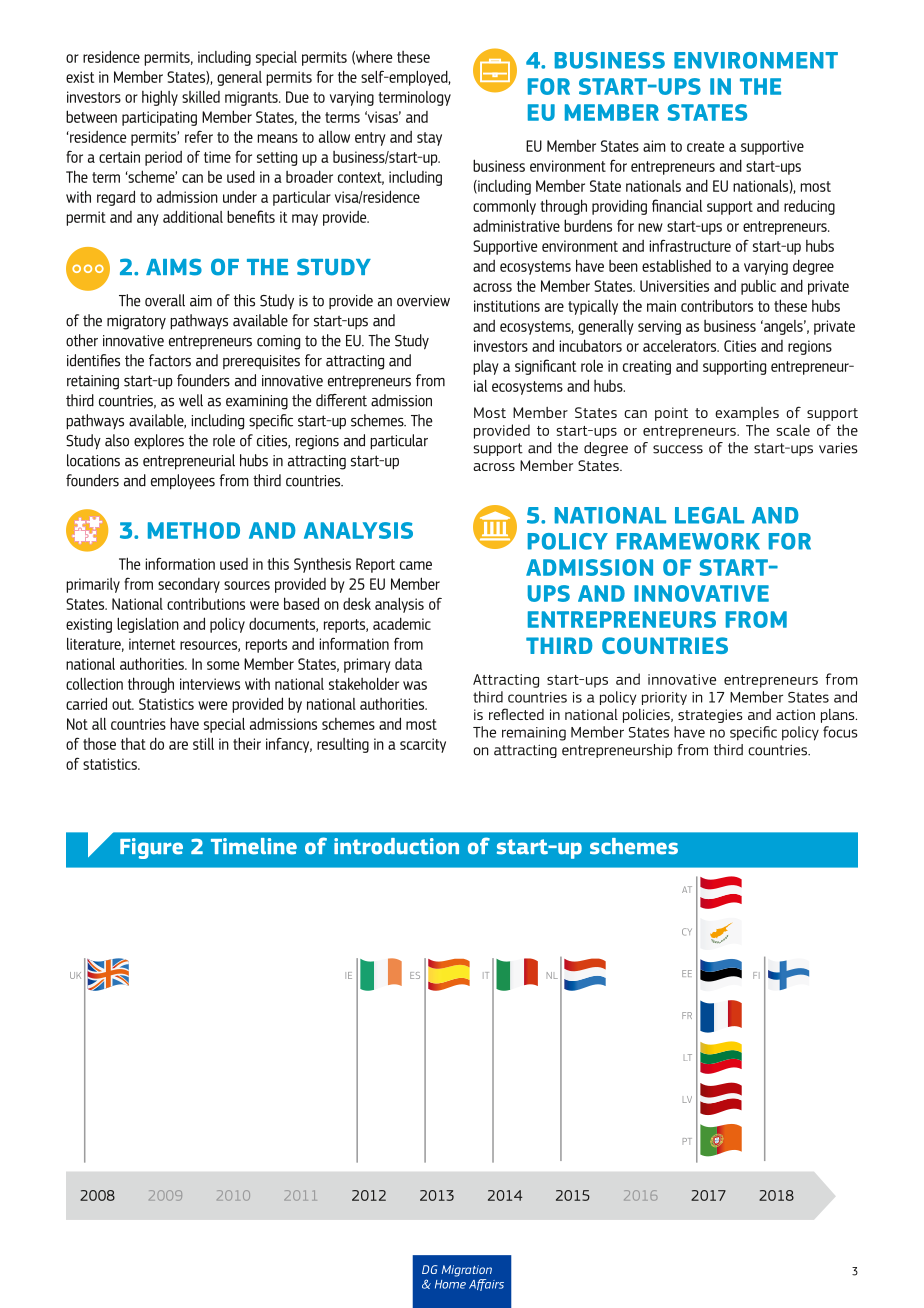 The width and height of the document is (924, 1308). What do you see at coordinates (706, 146) in the document?
I see `create` at bounding box center [706, 146].
